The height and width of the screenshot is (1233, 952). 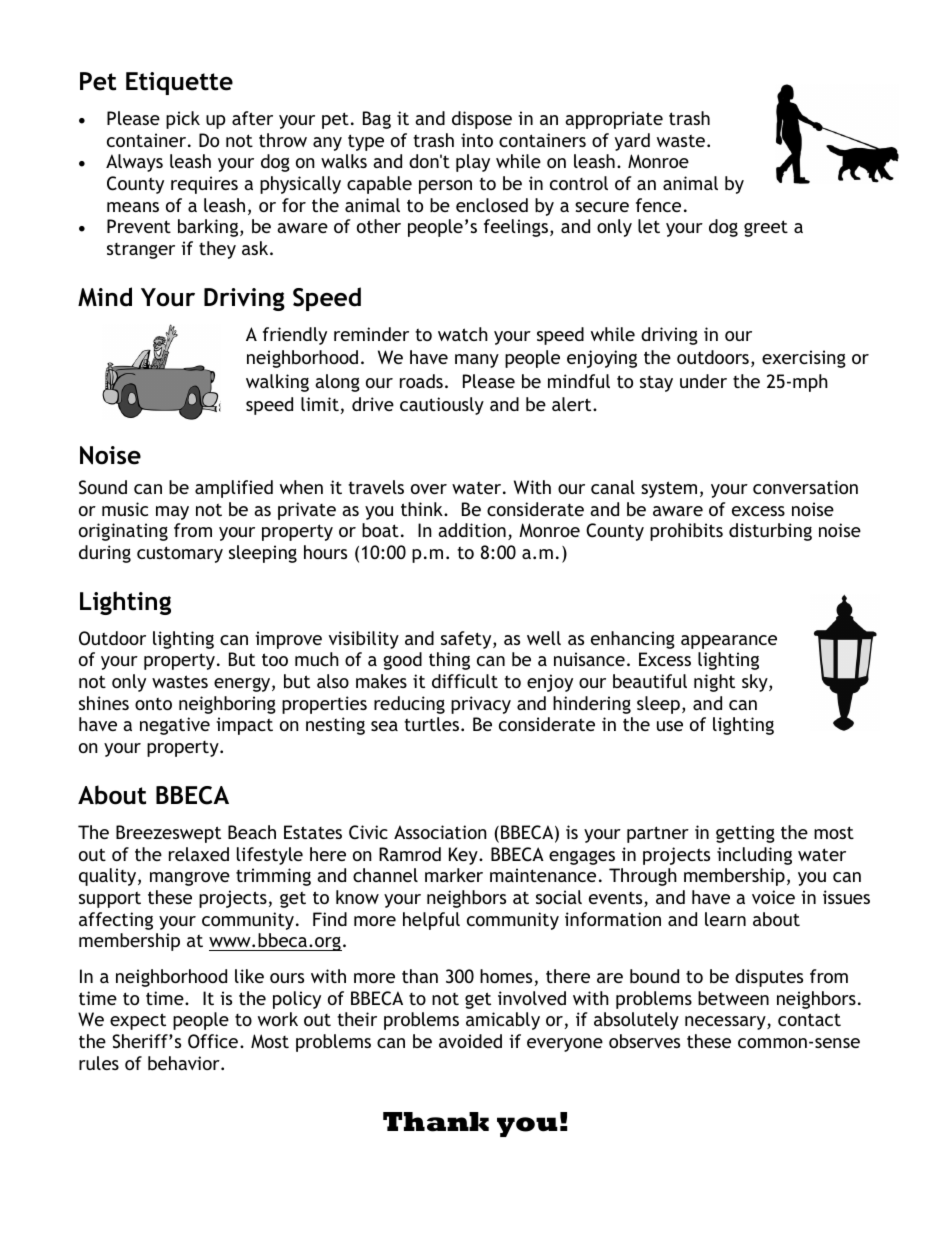 I want to click on dispose, so click(x=482, y=120).
